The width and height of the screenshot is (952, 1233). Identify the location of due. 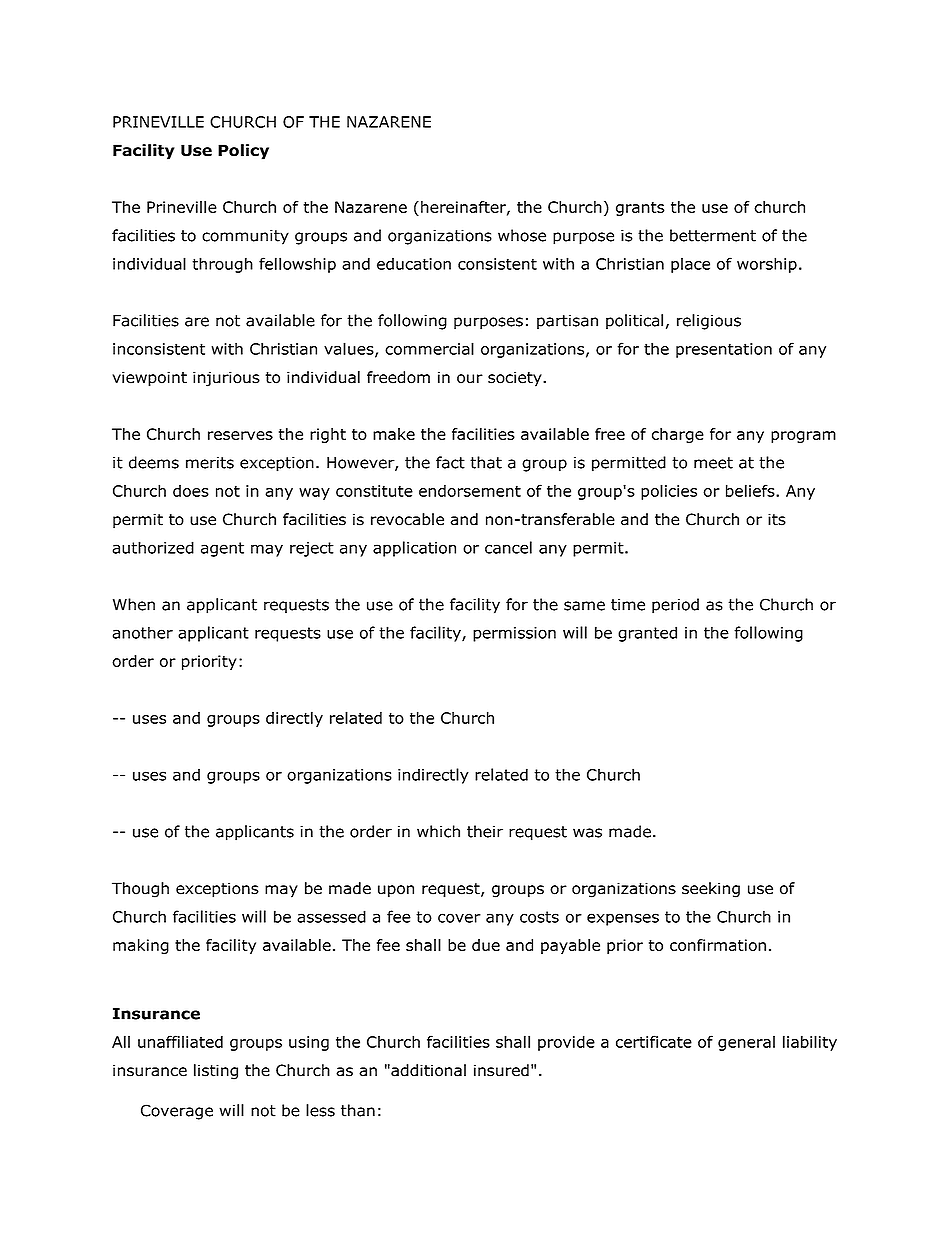
(486, 945).
